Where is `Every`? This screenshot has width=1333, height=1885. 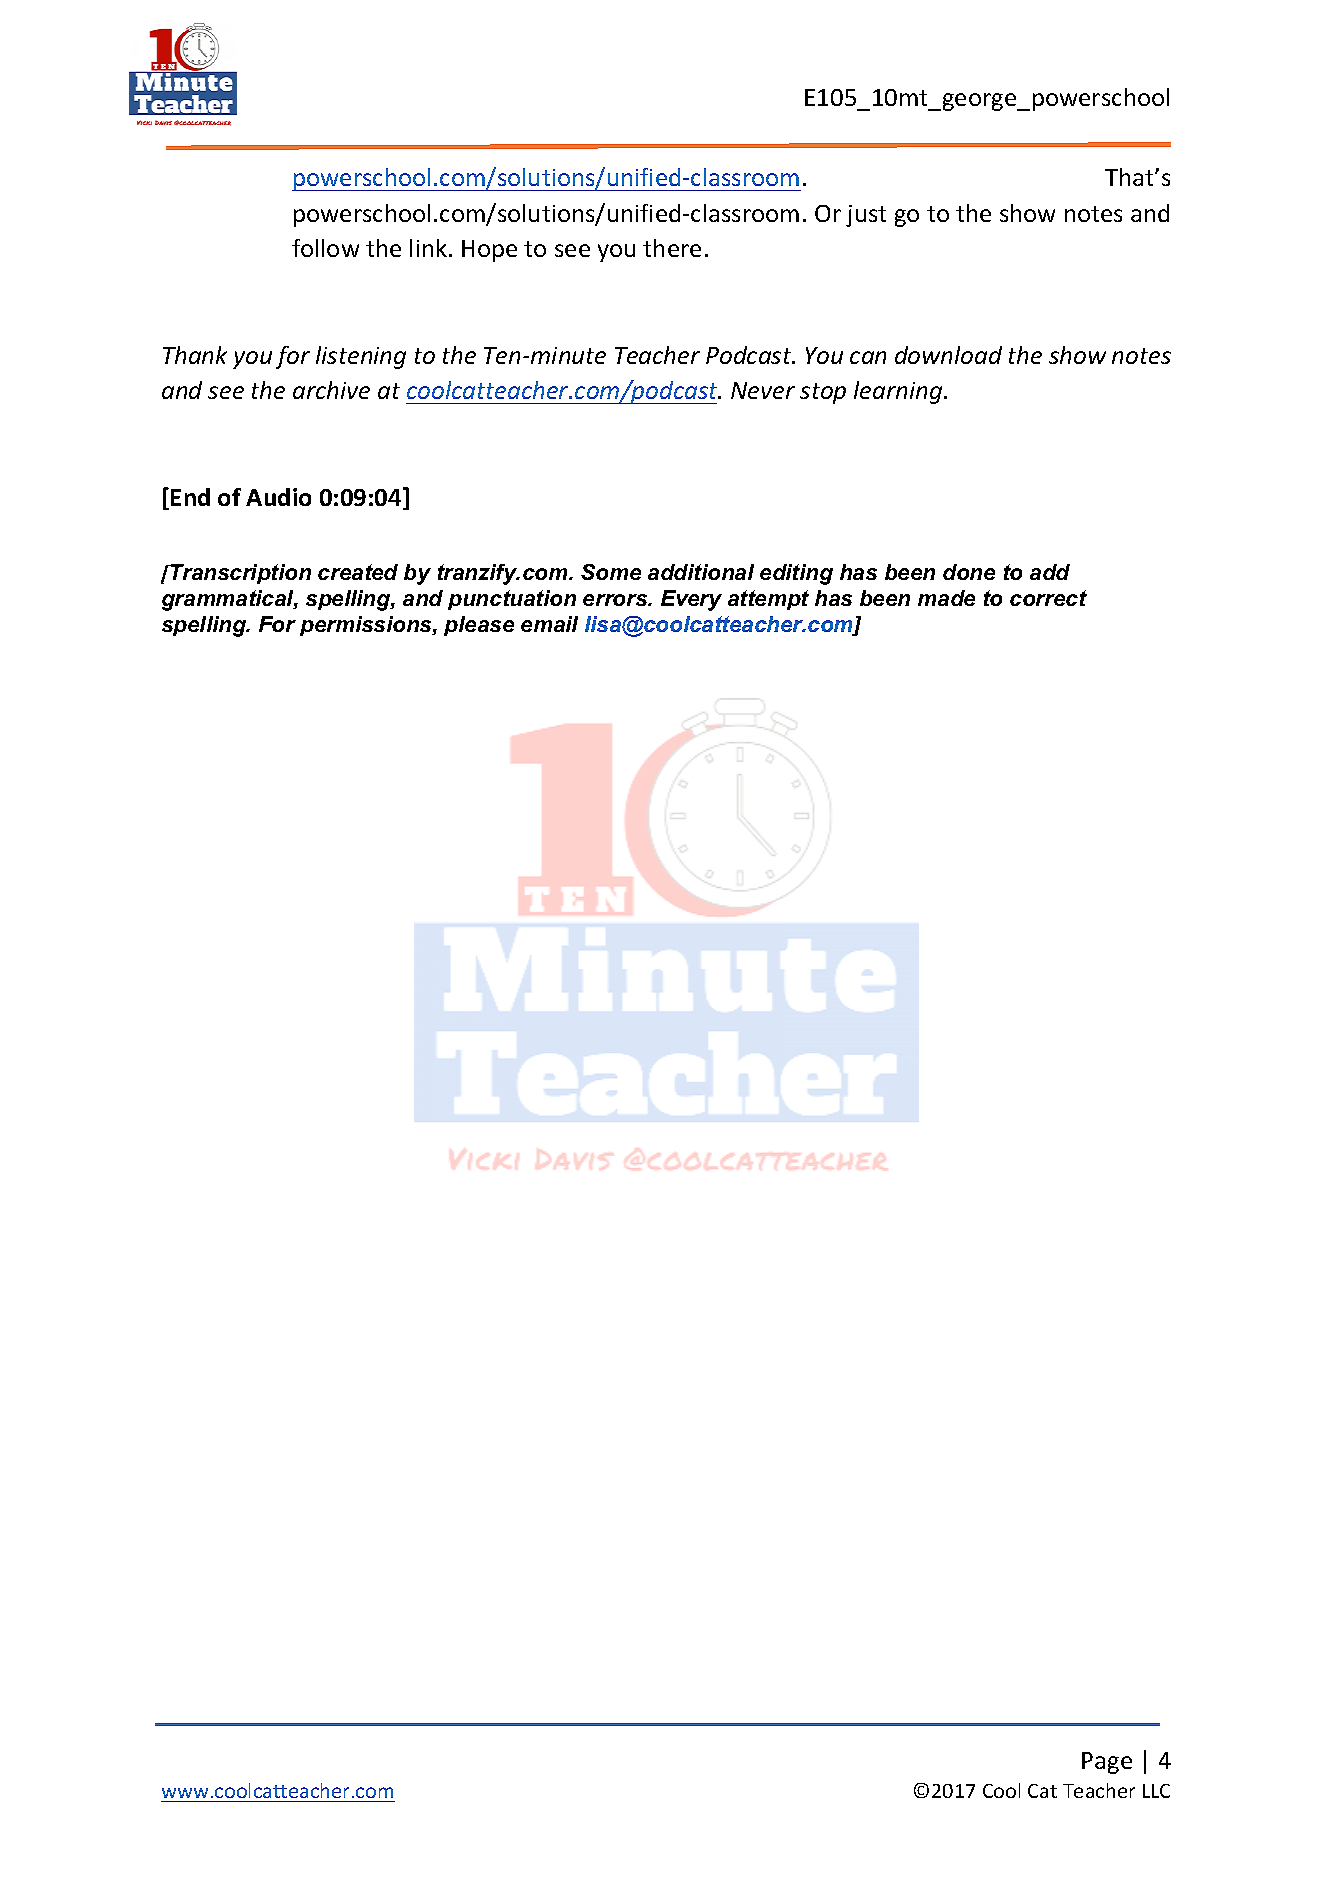
Every is located at coordinates (691, 600).
